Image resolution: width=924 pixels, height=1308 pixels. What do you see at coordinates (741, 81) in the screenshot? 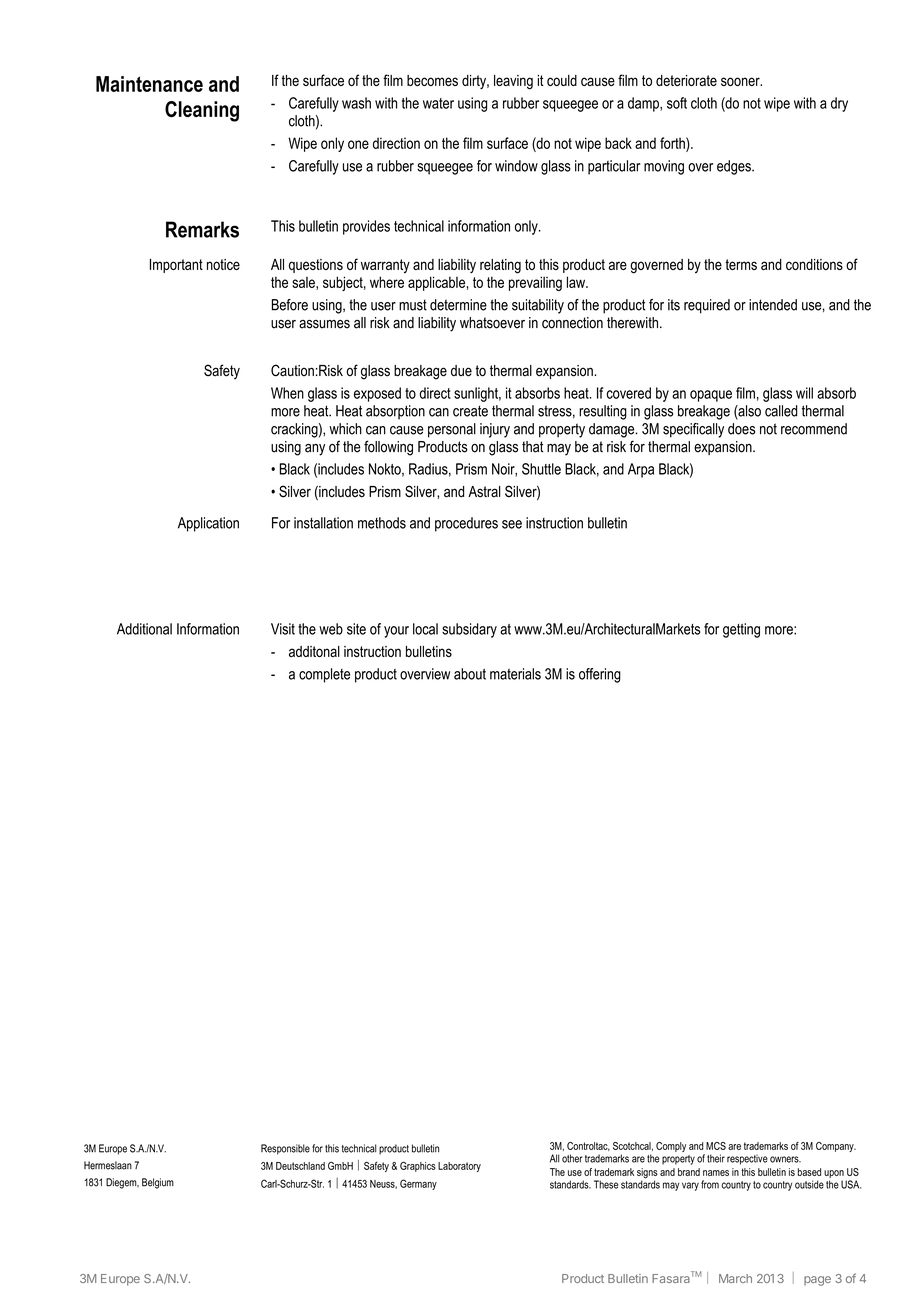
I see `sooner` at bounding box center [741, 81].
